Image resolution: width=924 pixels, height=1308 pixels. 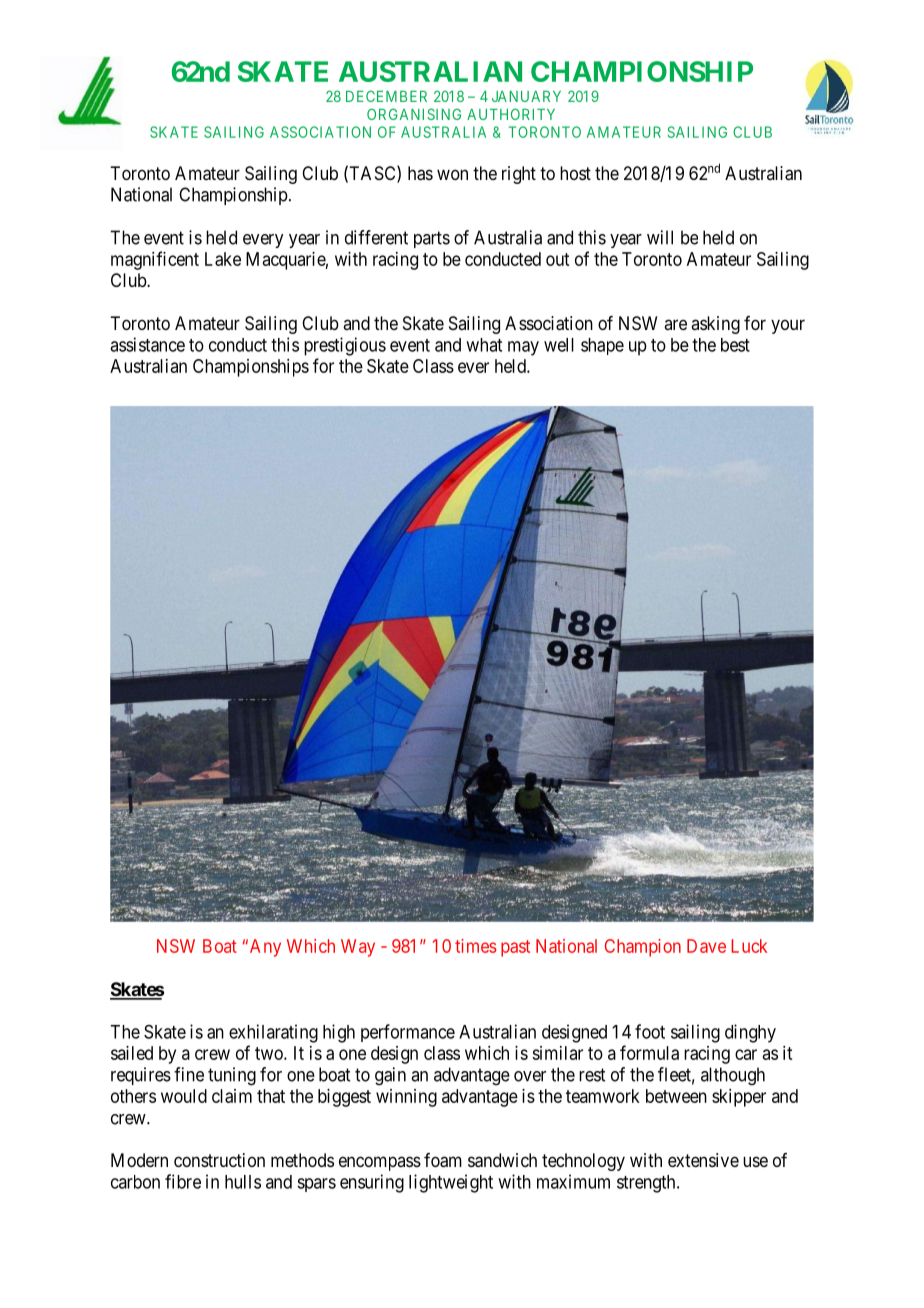 I want to click on what, so click(x=484, y=345).
